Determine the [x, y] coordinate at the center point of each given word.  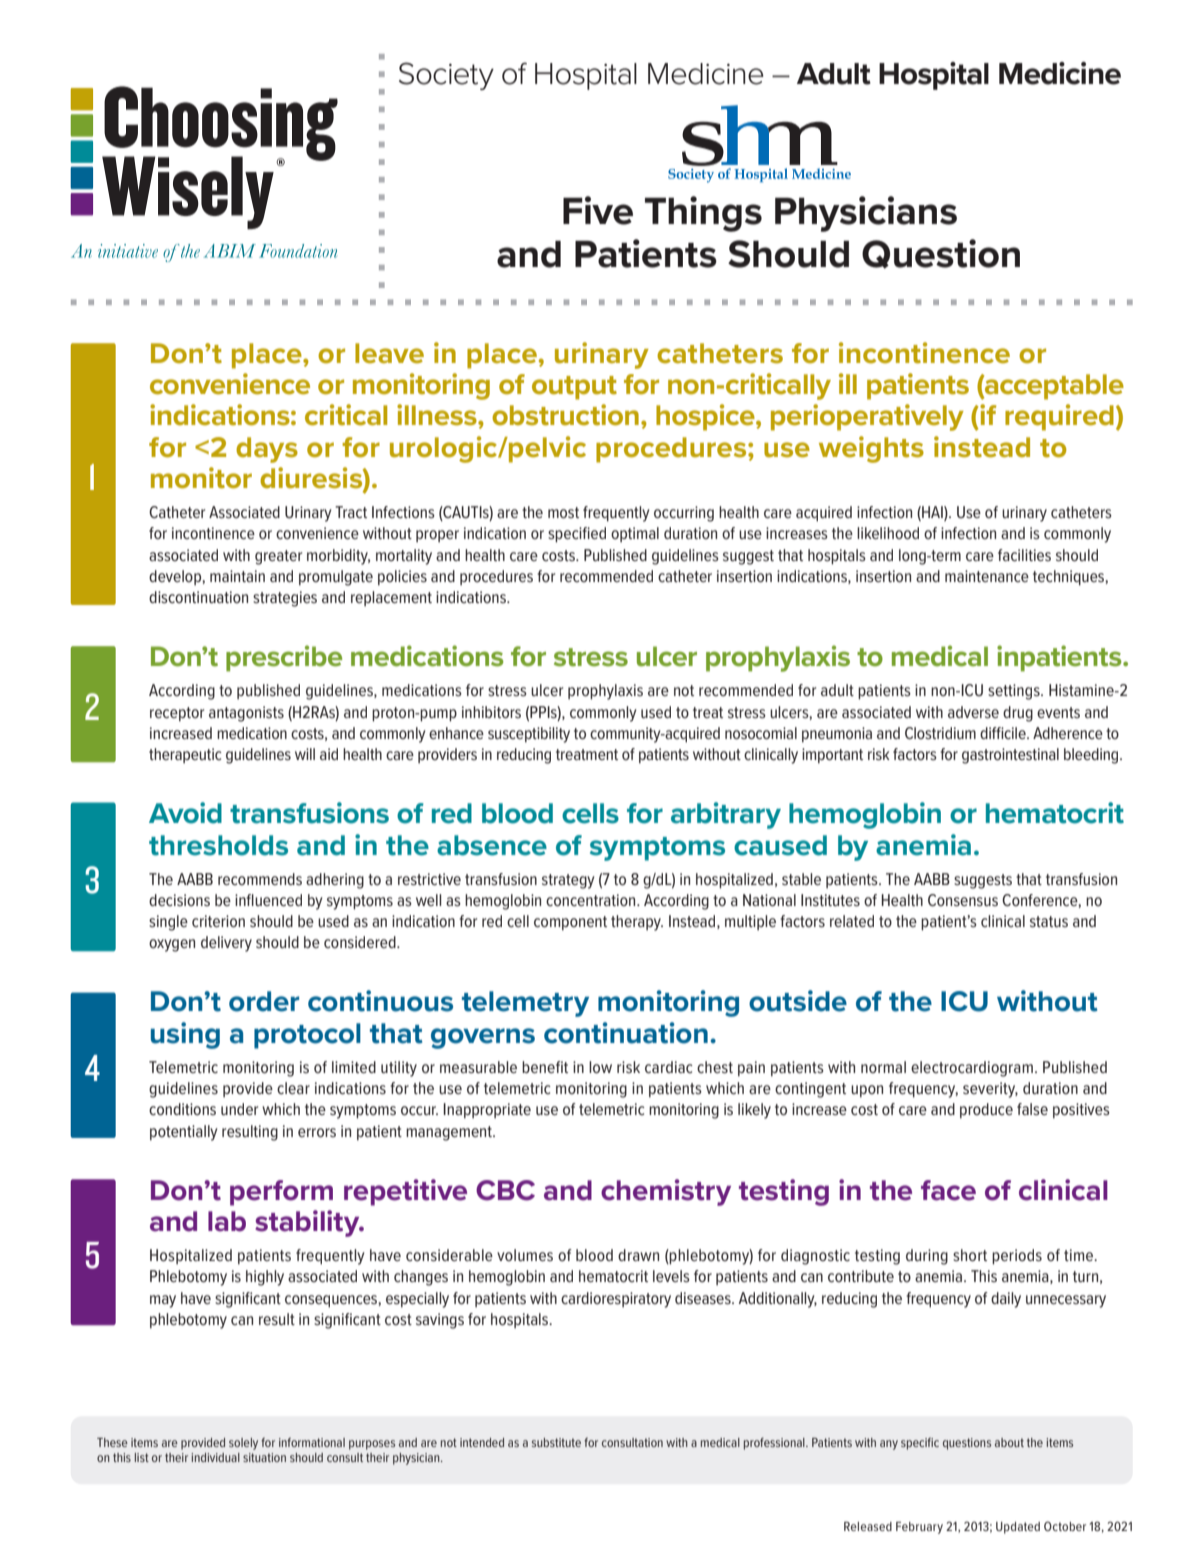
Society [446, 76]
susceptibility [529, 735]
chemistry [666, 1192]
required [1059, 417]
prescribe [284, 658]
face [948, 1190]
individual [215, 1457]
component [570, 923]
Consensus [963, 900]
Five [598, 210]
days [267, 450]
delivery [226, 944]
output [574, 388]
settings [1015, 692]
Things [703, 214]
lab [227, 1221]
